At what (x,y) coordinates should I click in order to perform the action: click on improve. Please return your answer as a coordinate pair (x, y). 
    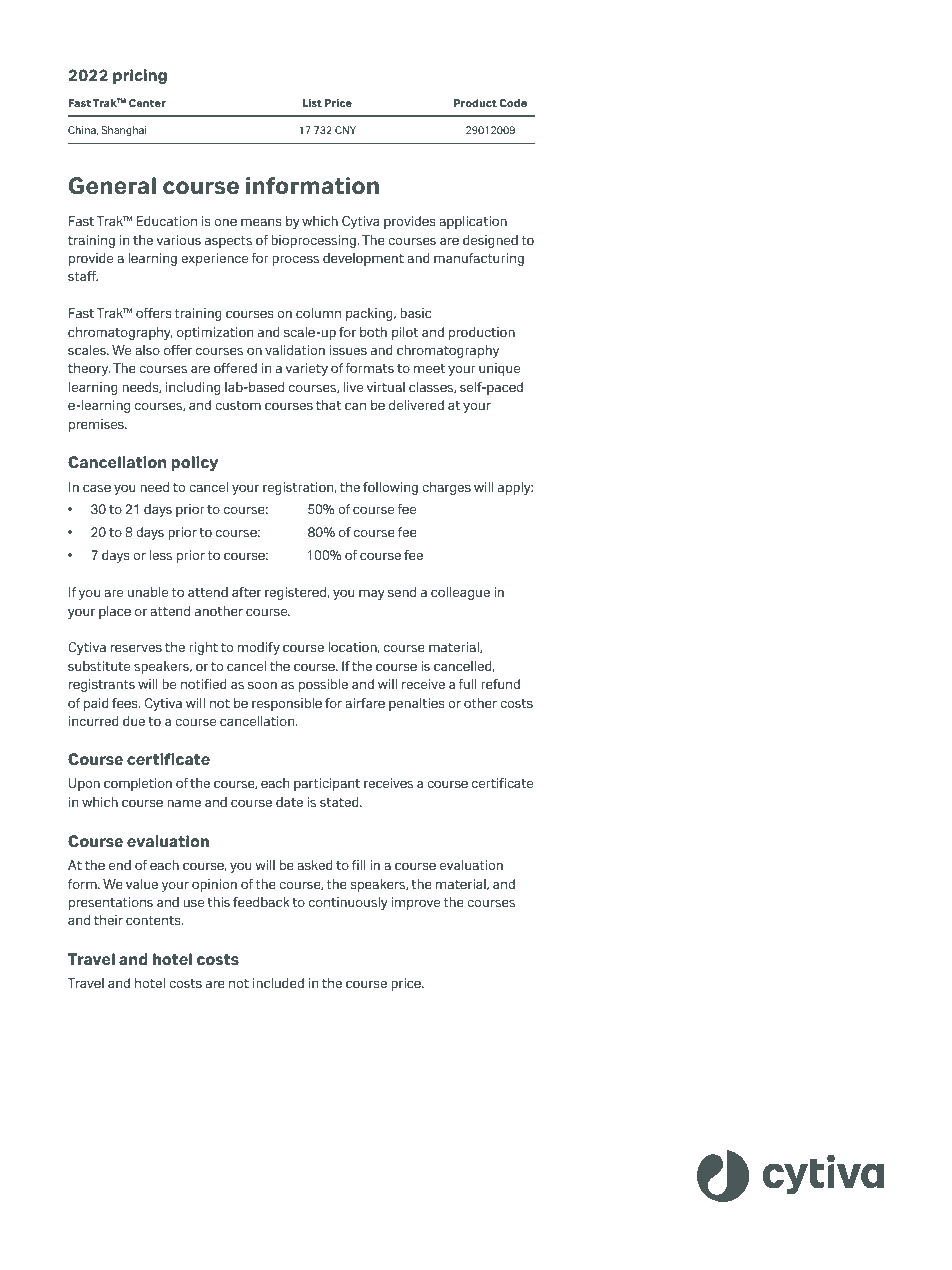
    Looking at the image, I should click on (415, 903).
